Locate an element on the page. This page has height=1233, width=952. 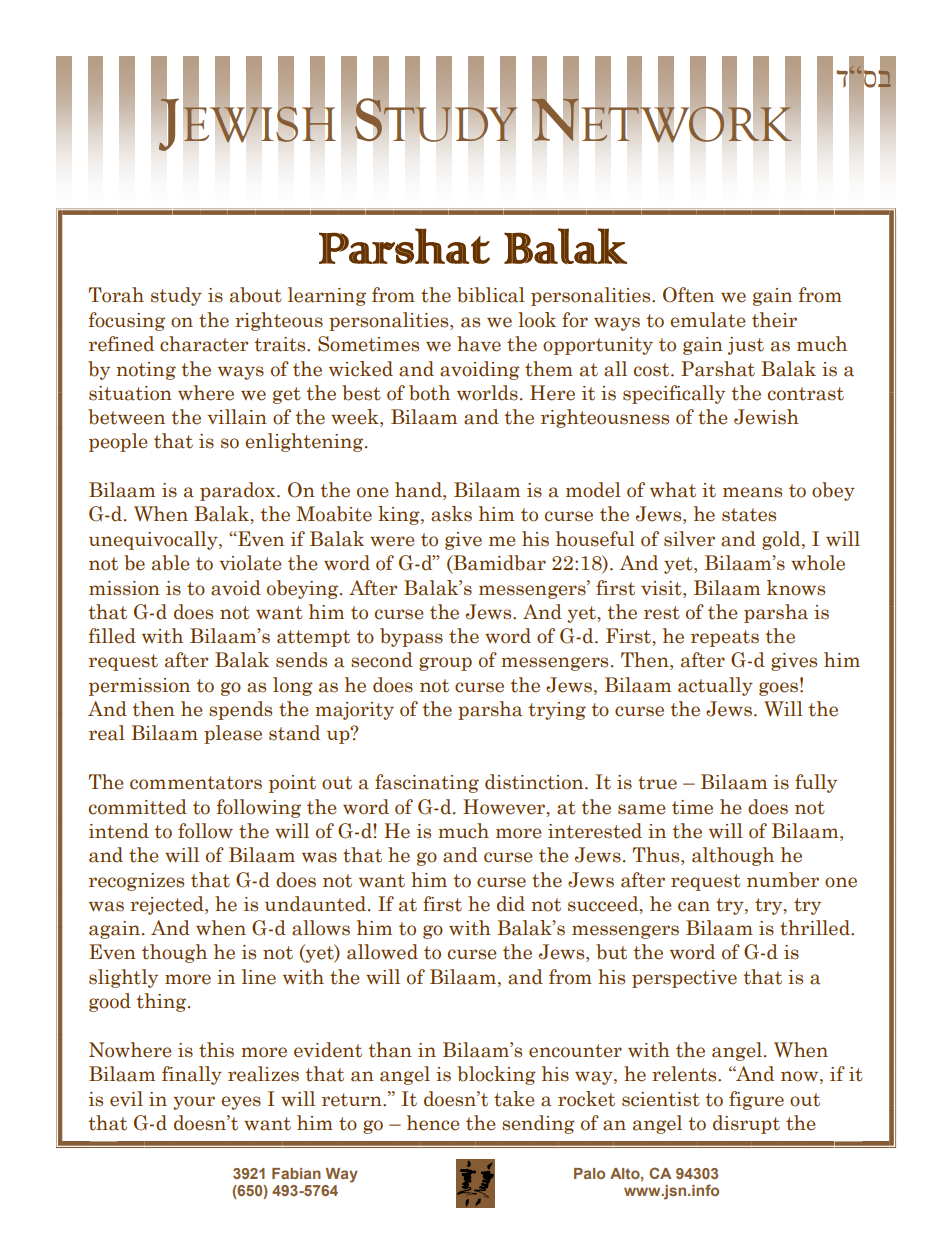
Bamidbar is located at coordinates (498, 564).
